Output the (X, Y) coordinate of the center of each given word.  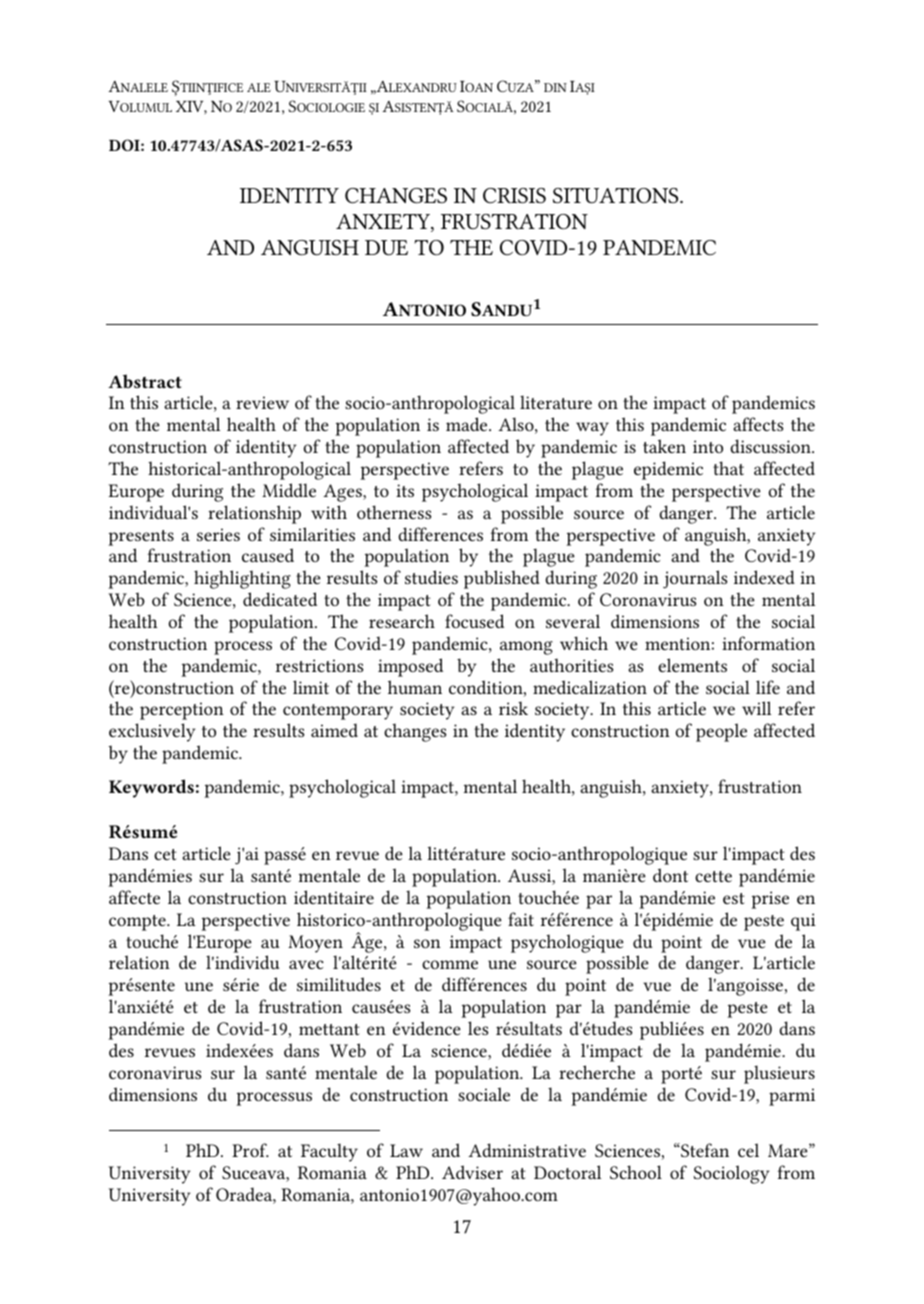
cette (713, 876)
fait (521, 919)
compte (138, 923)
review (262, 402)
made (468, 424)
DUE (386, 248)
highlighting (242, 579)
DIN (555, 87)
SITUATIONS (617, 196)
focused (474, 621)
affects (758, 424)
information (768, 643)
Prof (250, 1150)
